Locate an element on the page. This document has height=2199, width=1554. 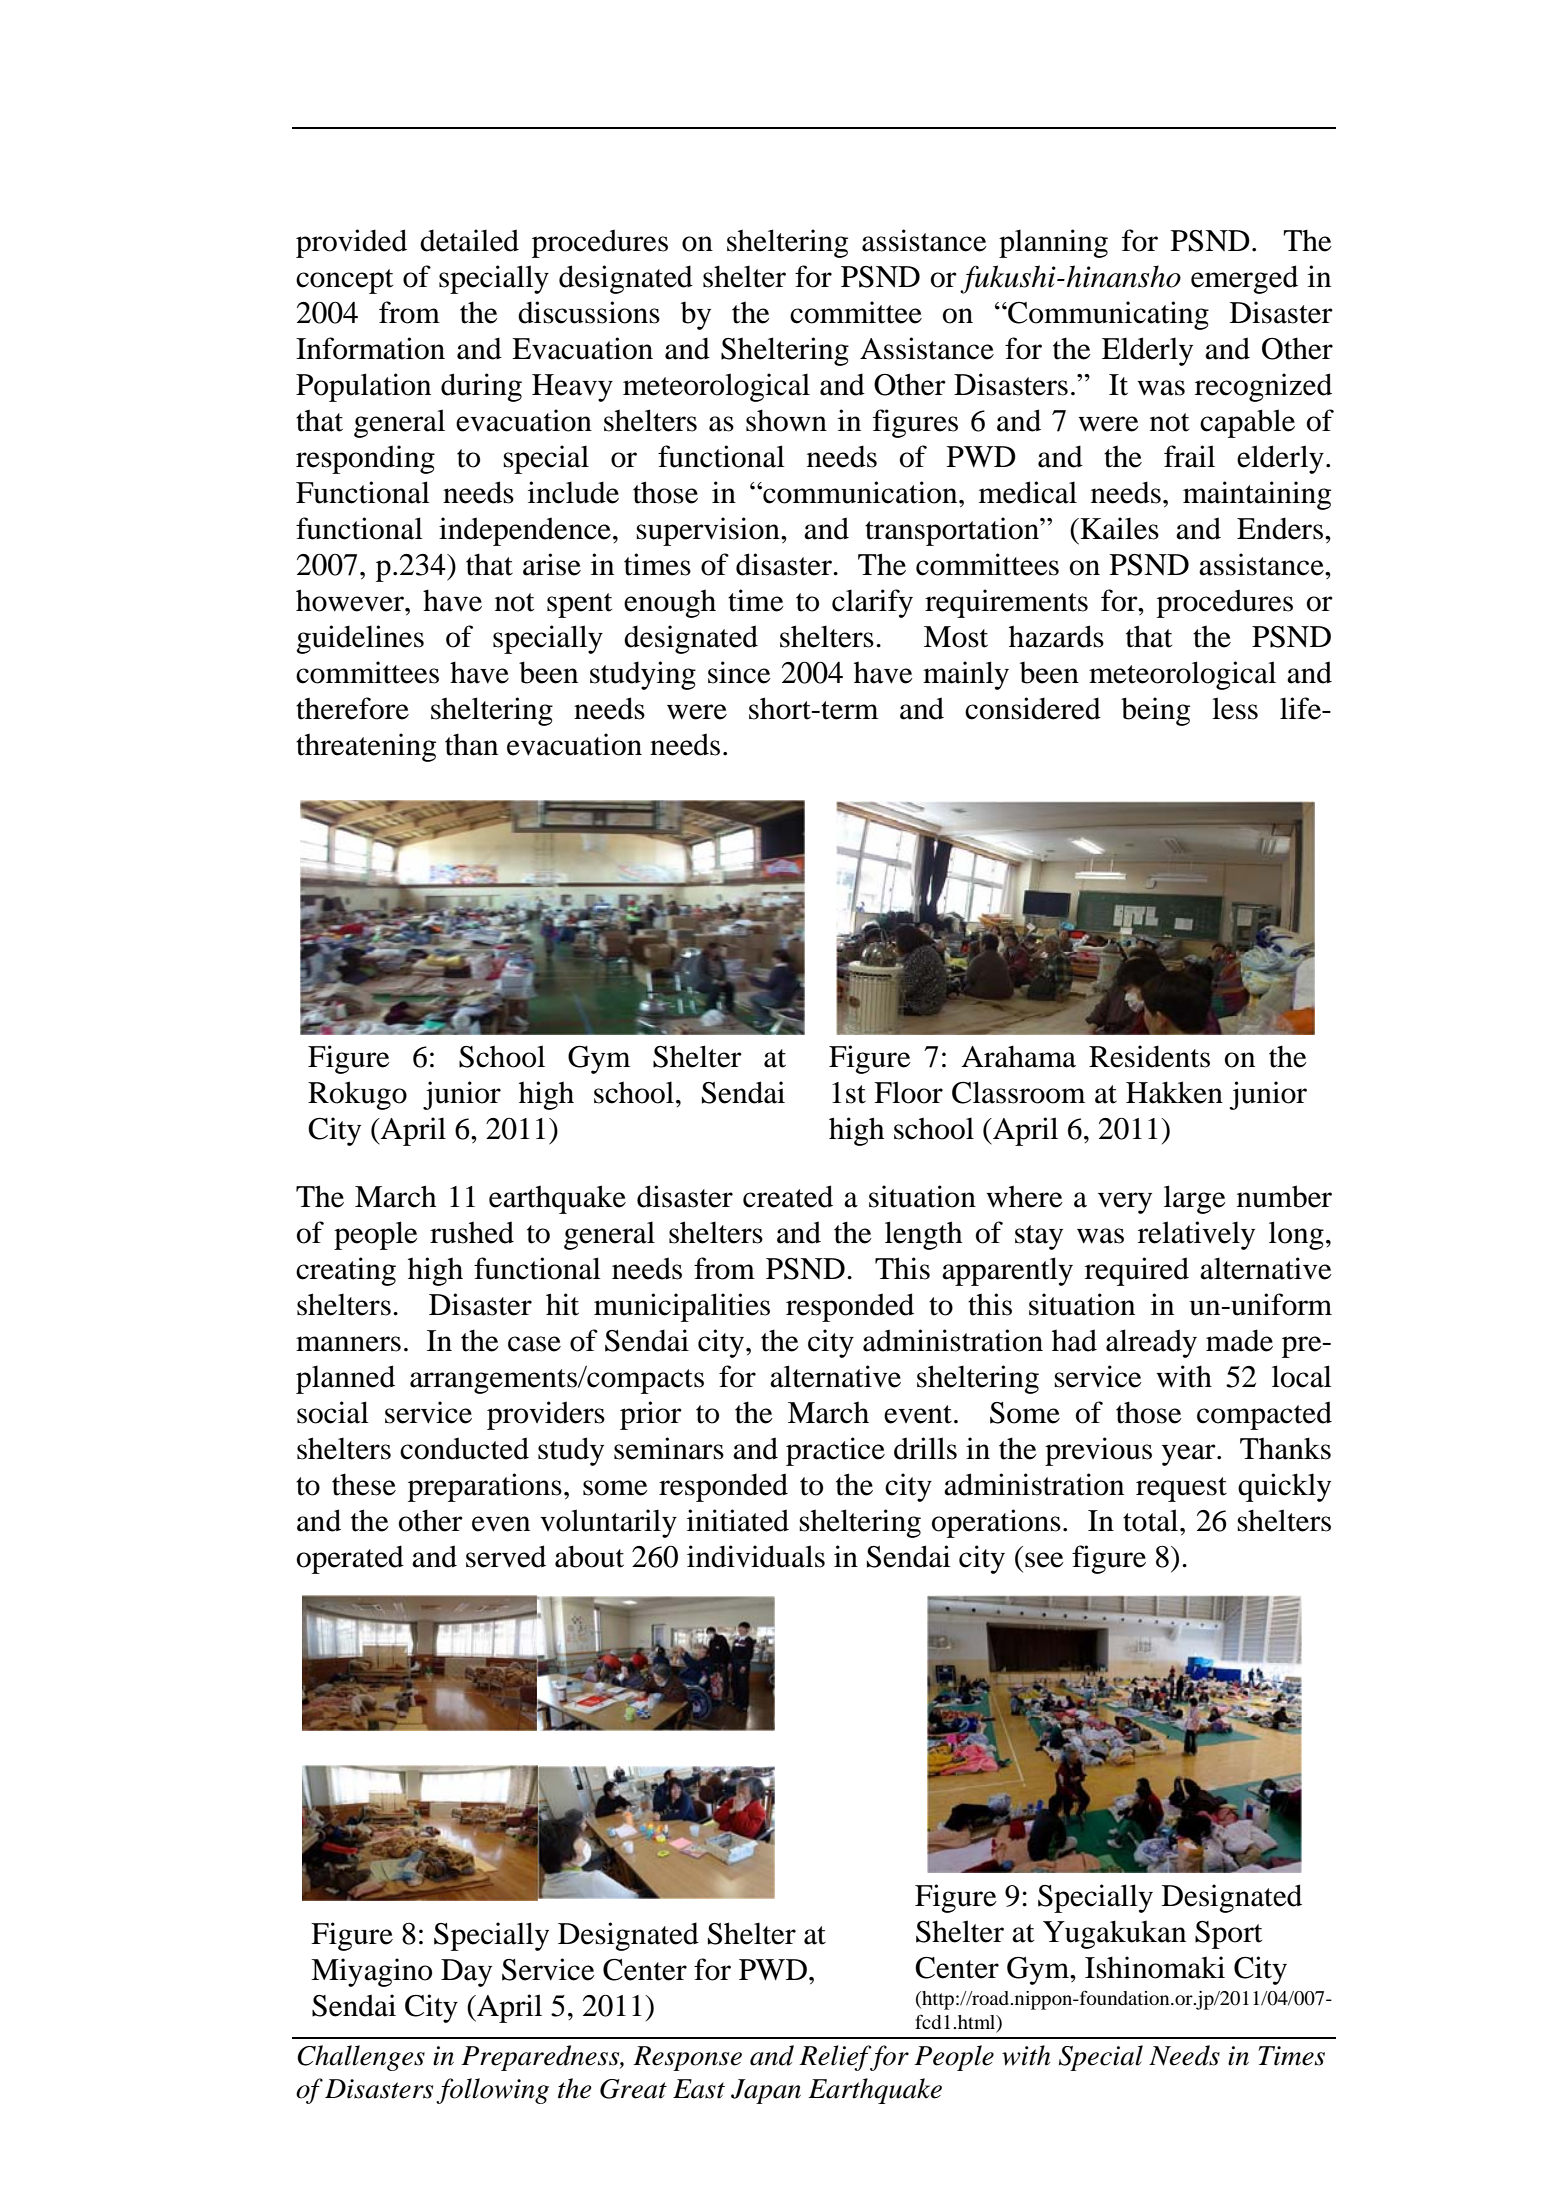
total is located at coordinates (1152, 1520).
